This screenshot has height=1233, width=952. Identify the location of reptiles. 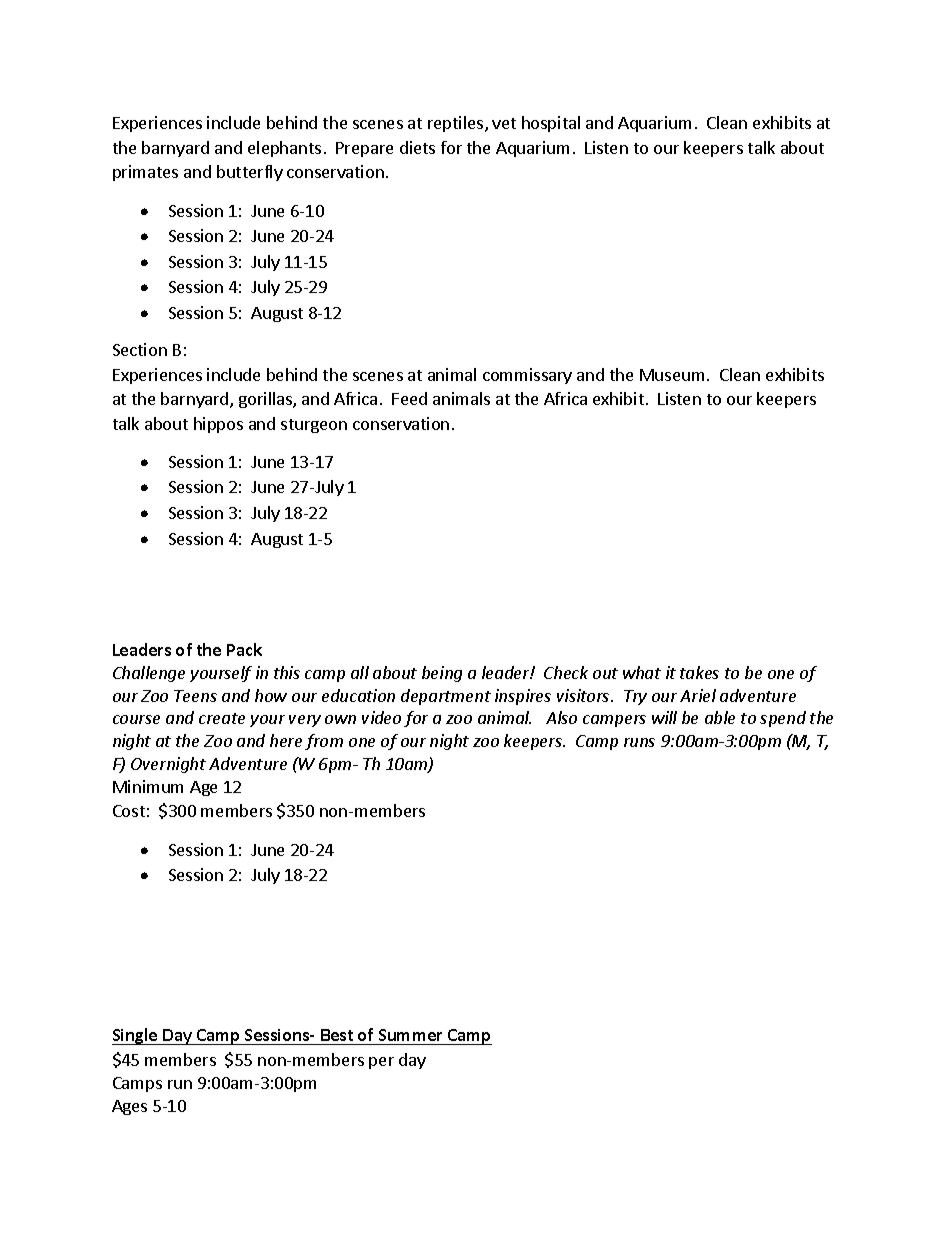
(457, 124).
